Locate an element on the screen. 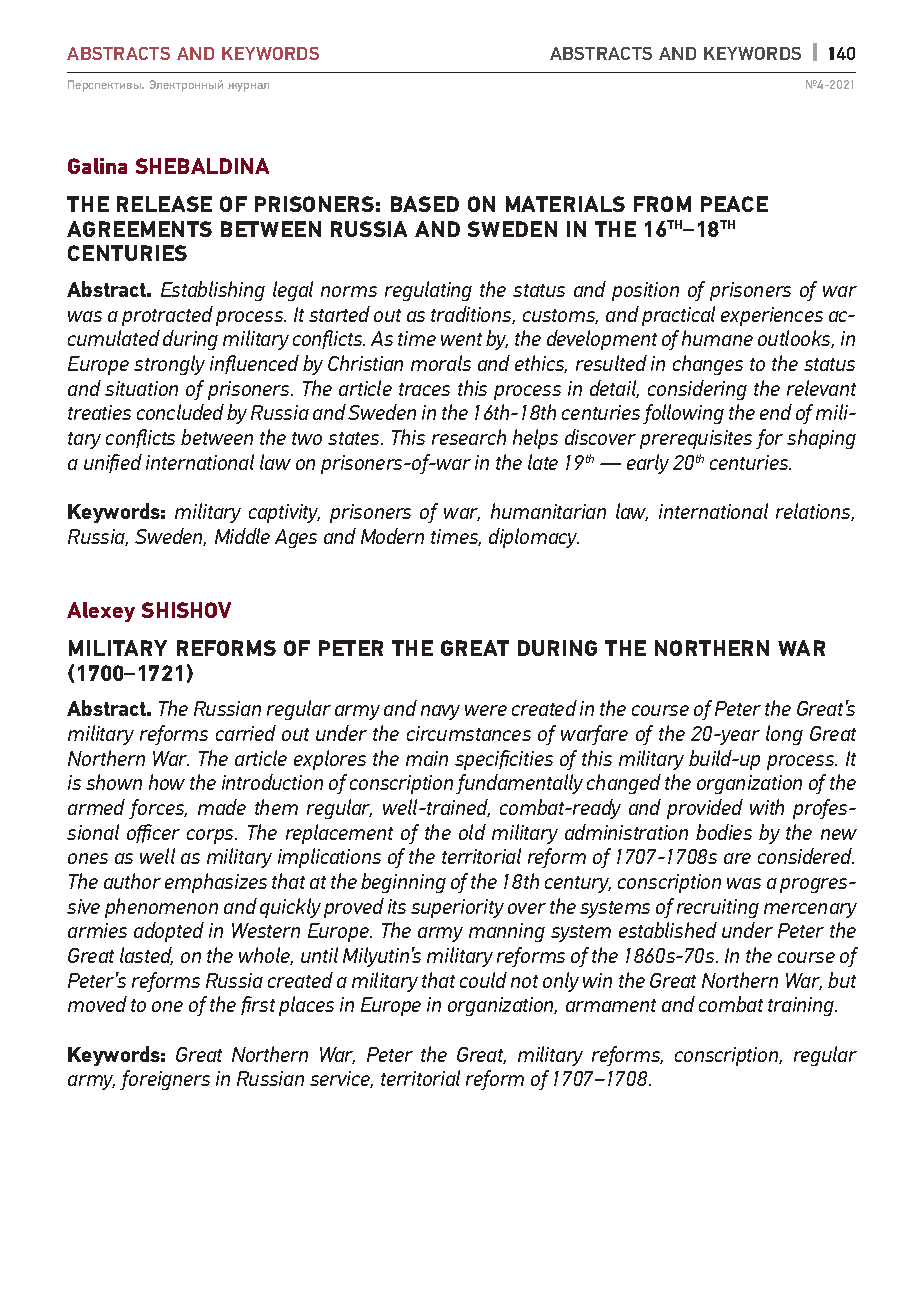 The height and width of the screenshot is (1308, 924). could is located at coordinates (483, 980).
